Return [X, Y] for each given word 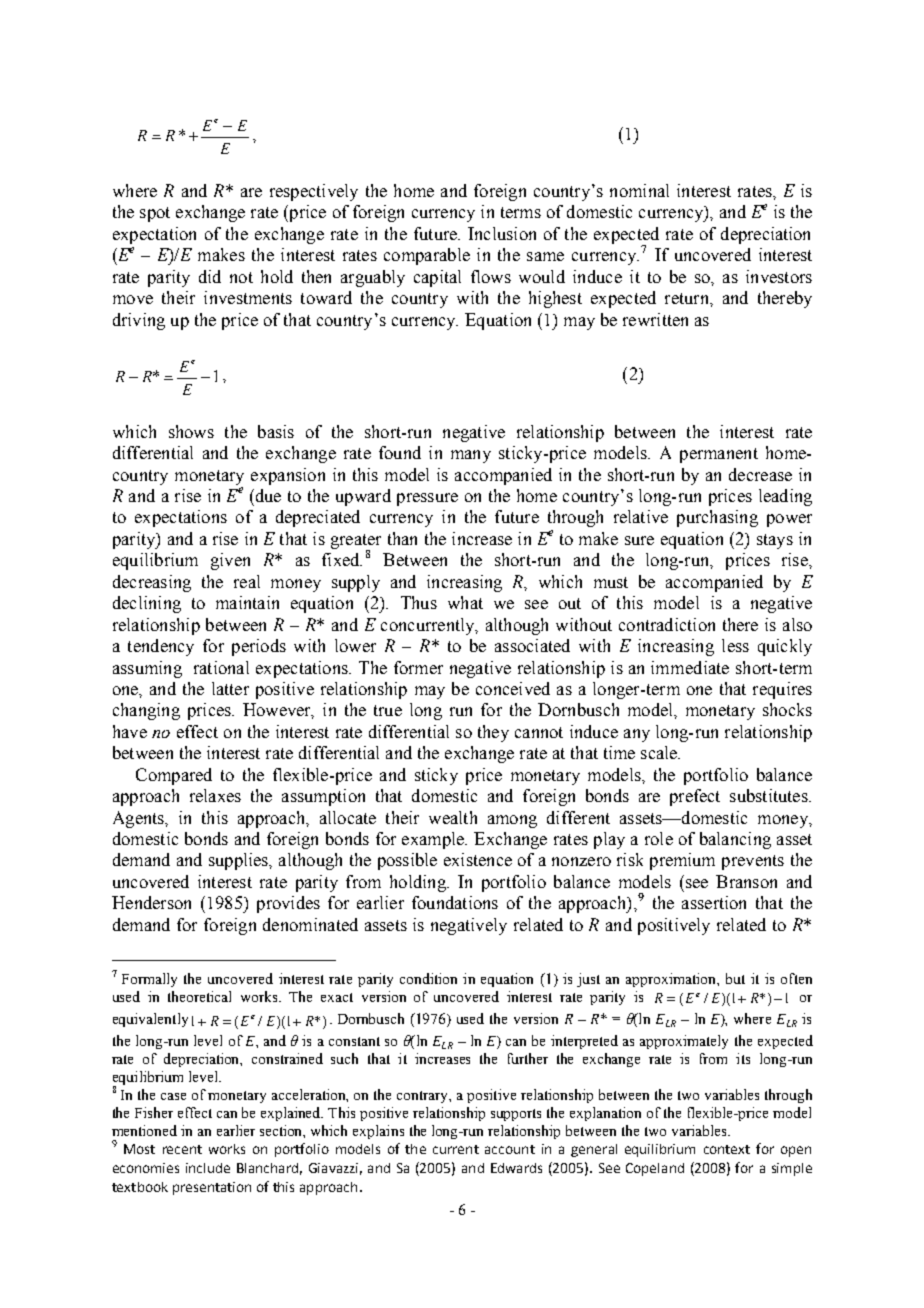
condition [428, 978]
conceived [513, 688]
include [208, 1168]
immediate [690, 667]
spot [155, 214]
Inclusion [502, 233]
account [510, 1149]
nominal [639, 190]
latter [230, 688]
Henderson [151, 902]
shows [191, 431]
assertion [714, 902]
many [471, 456]
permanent [719, 455]
